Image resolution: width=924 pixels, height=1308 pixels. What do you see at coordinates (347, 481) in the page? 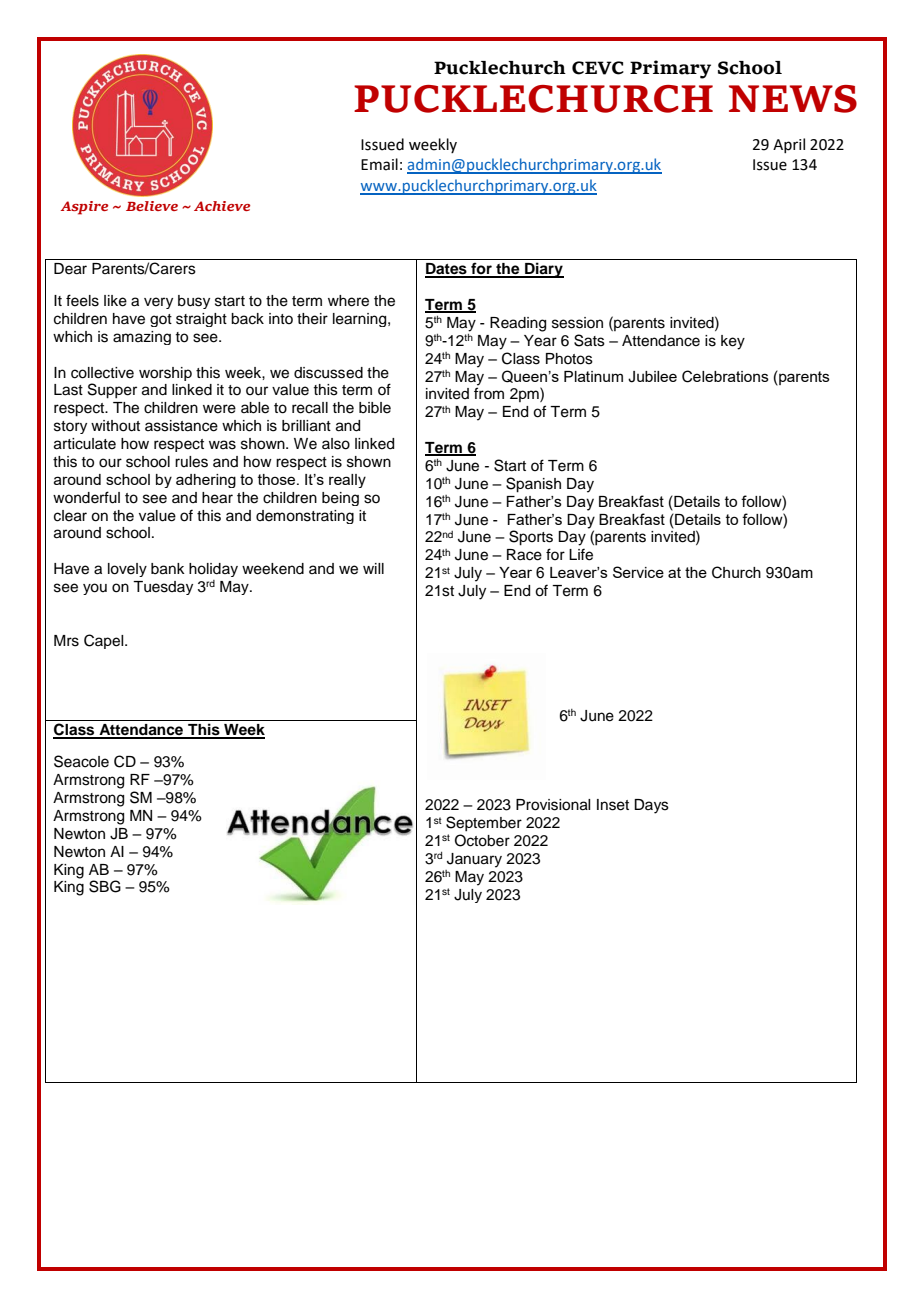
I see `really` at bounding box center [347, 481].
